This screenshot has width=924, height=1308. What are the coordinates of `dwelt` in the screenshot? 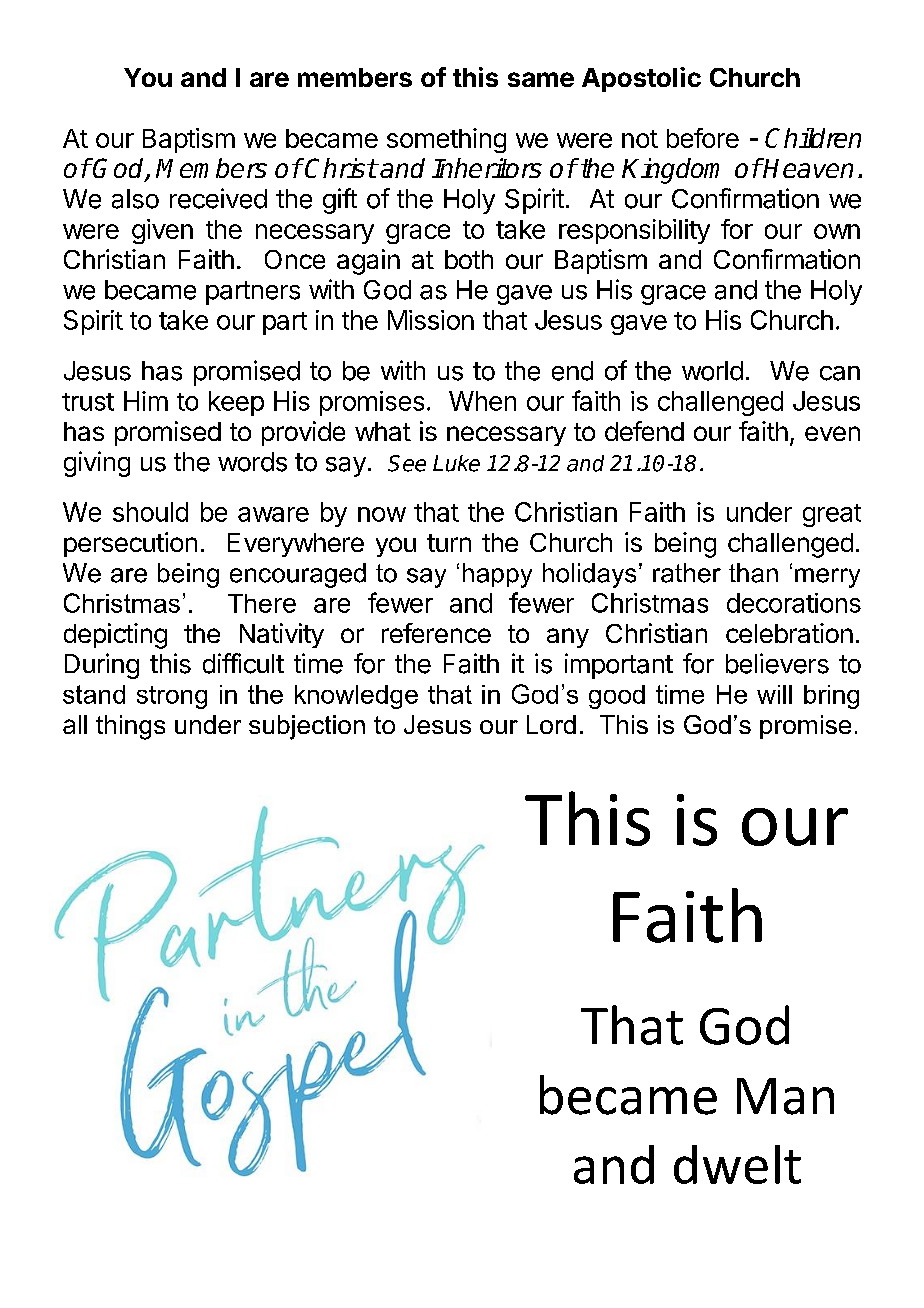 It's located at (737, 1164).
